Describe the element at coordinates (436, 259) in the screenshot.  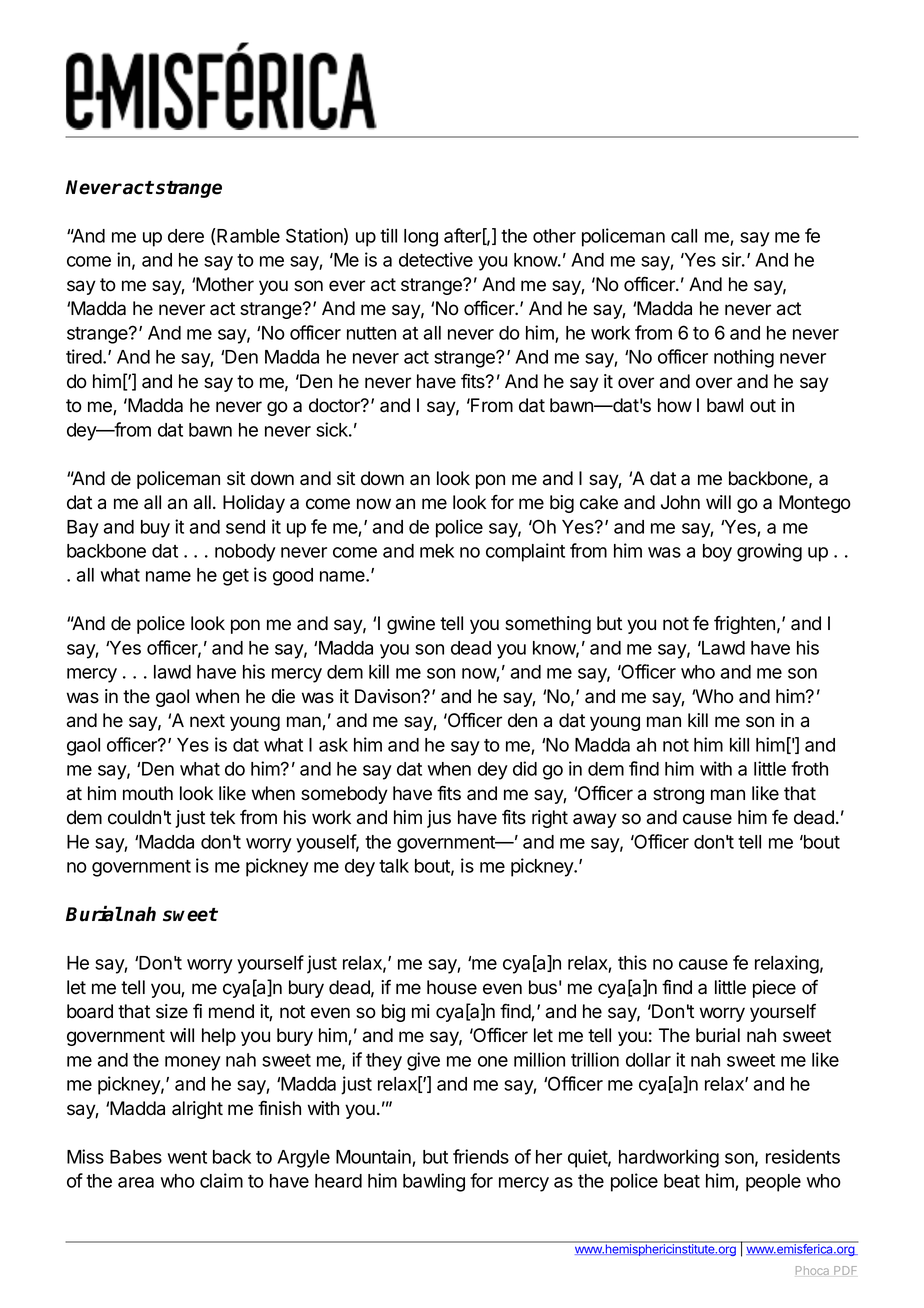
I see `detective` at that location.
